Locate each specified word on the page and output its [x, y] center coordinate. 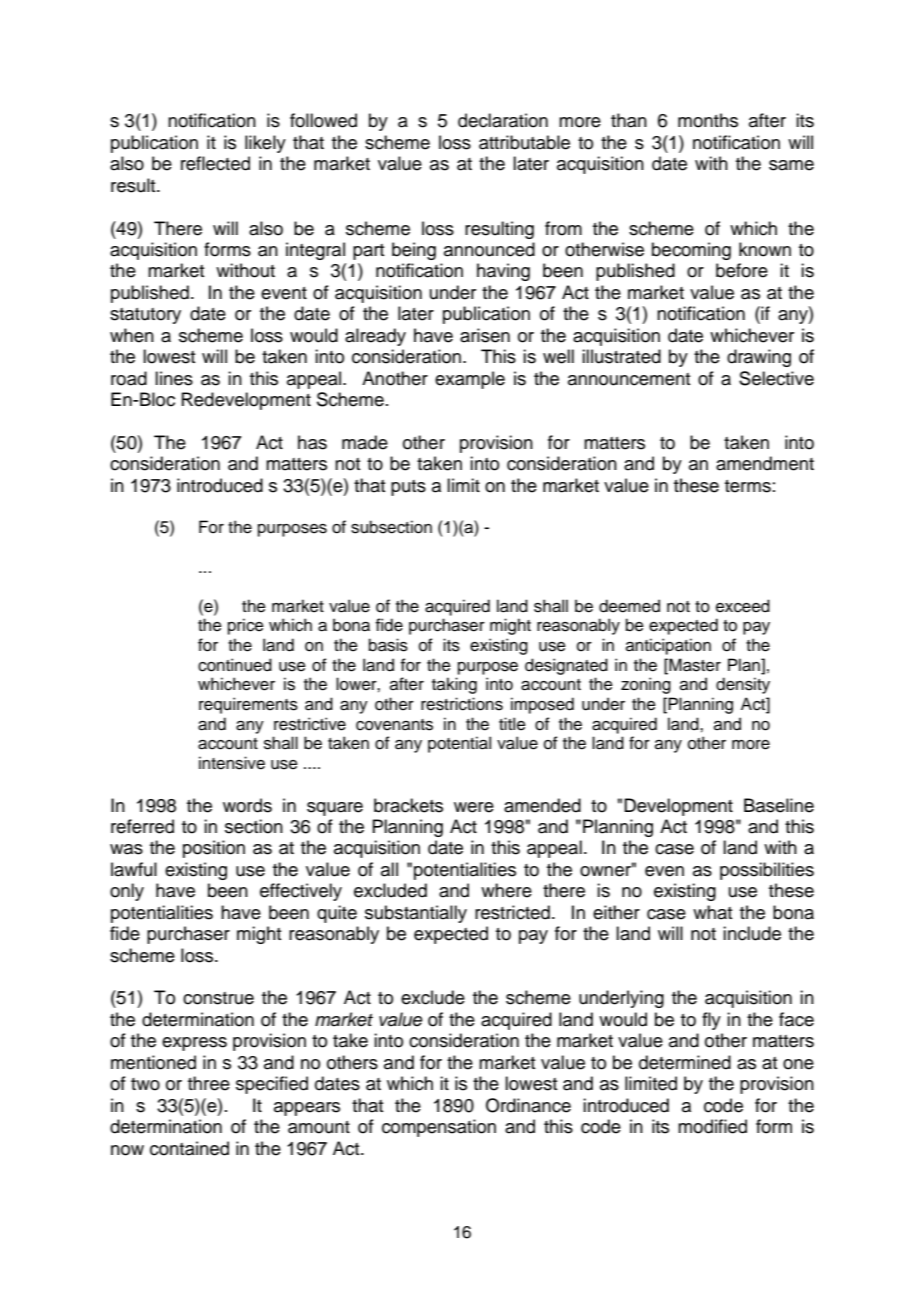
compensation [439, 1128]
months [708, 120]
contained [189, 1148]
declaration [503, 120]
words [247, 805]
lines [174, 378]
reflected [215, 163]
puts [408, 488]
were [474, 807]
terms [748, 486]
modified [712, 1126]
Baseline [779, 805]
